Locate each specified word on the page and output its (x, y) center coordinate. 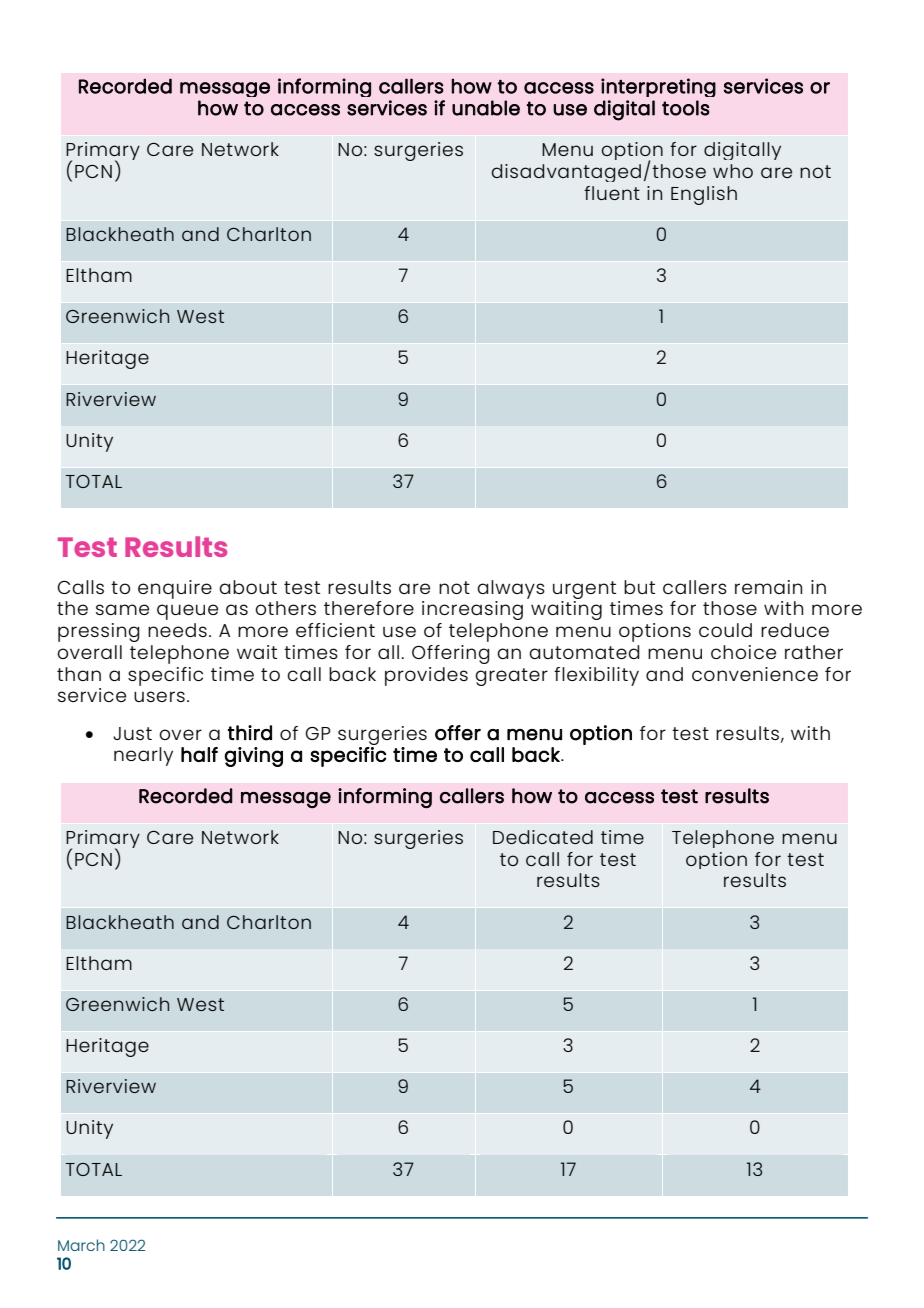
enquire (175, 589)
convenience (755, 674)
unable (486, 108)
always (511, 589)
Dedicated (543, 837)
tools (686, 108)
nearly (143, 756)
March (81, 1245)
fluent (612, 193)
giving (253, 757)
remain (768, 587)
